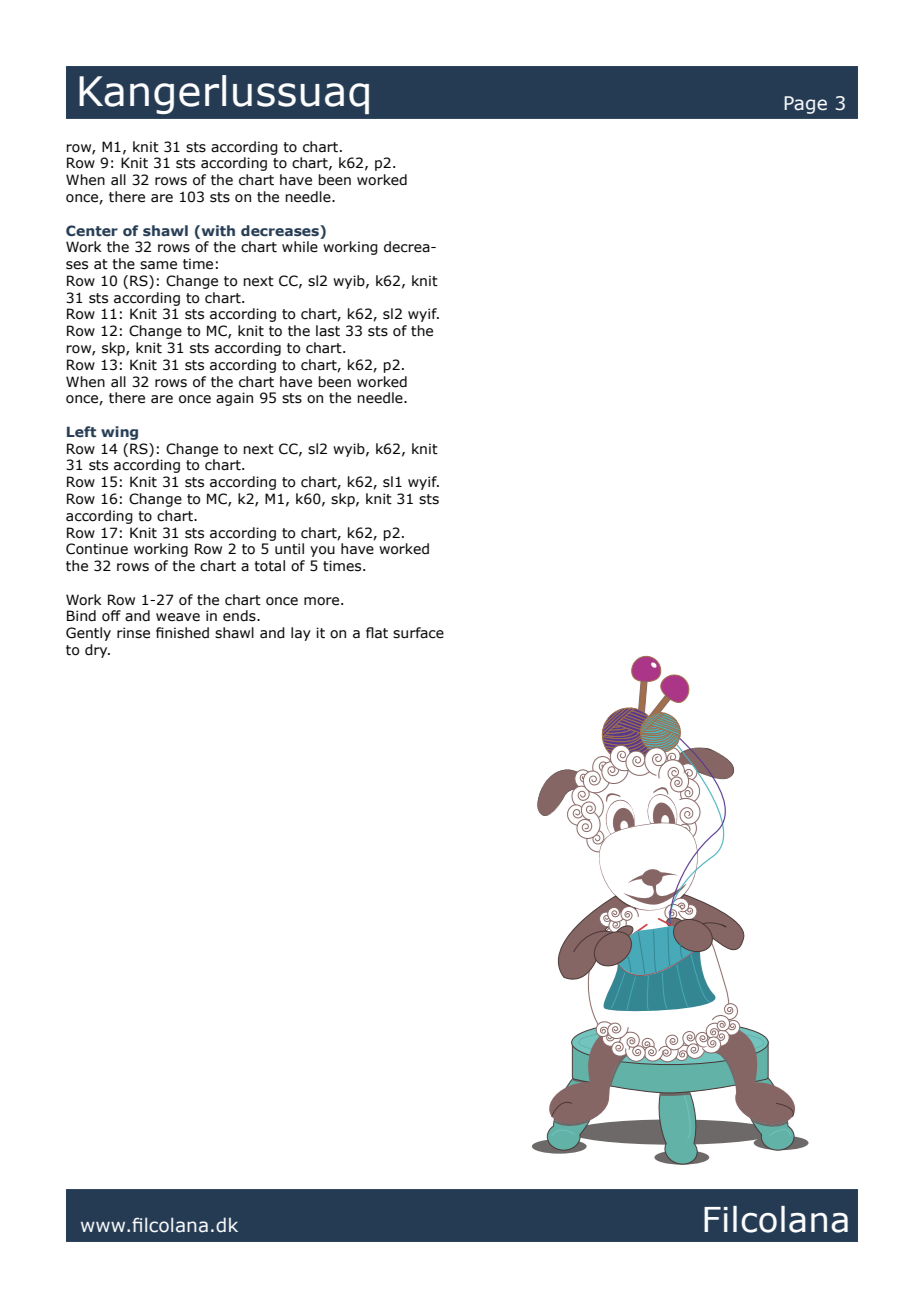  Describe the element at coordinates (322, 551) in the image. I see `you` at that location.
